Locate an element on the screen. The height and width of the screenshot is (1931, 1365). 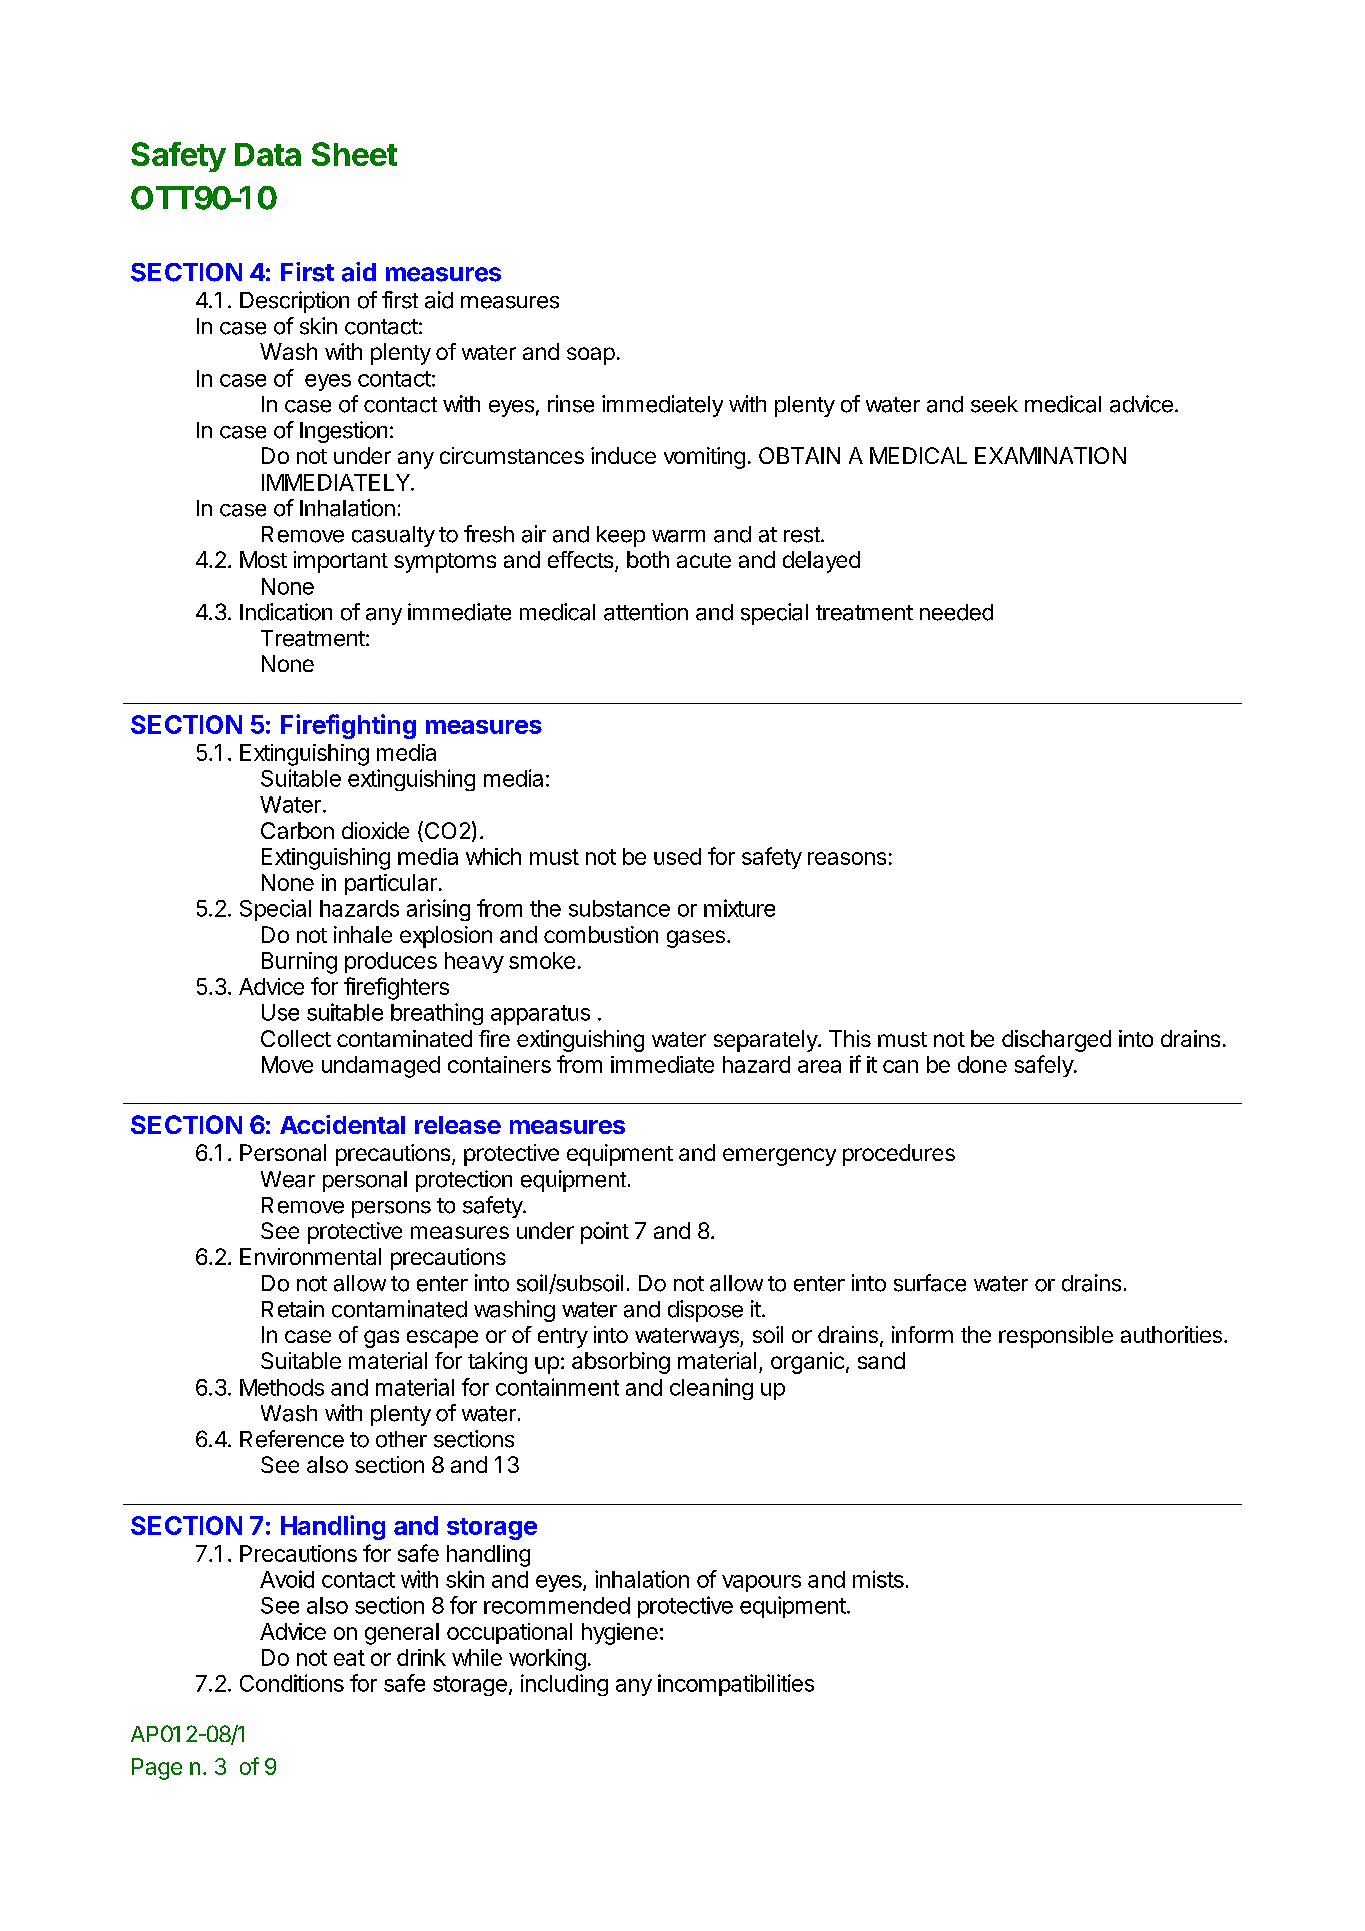
Burning is located at coordinates (299, 963).
